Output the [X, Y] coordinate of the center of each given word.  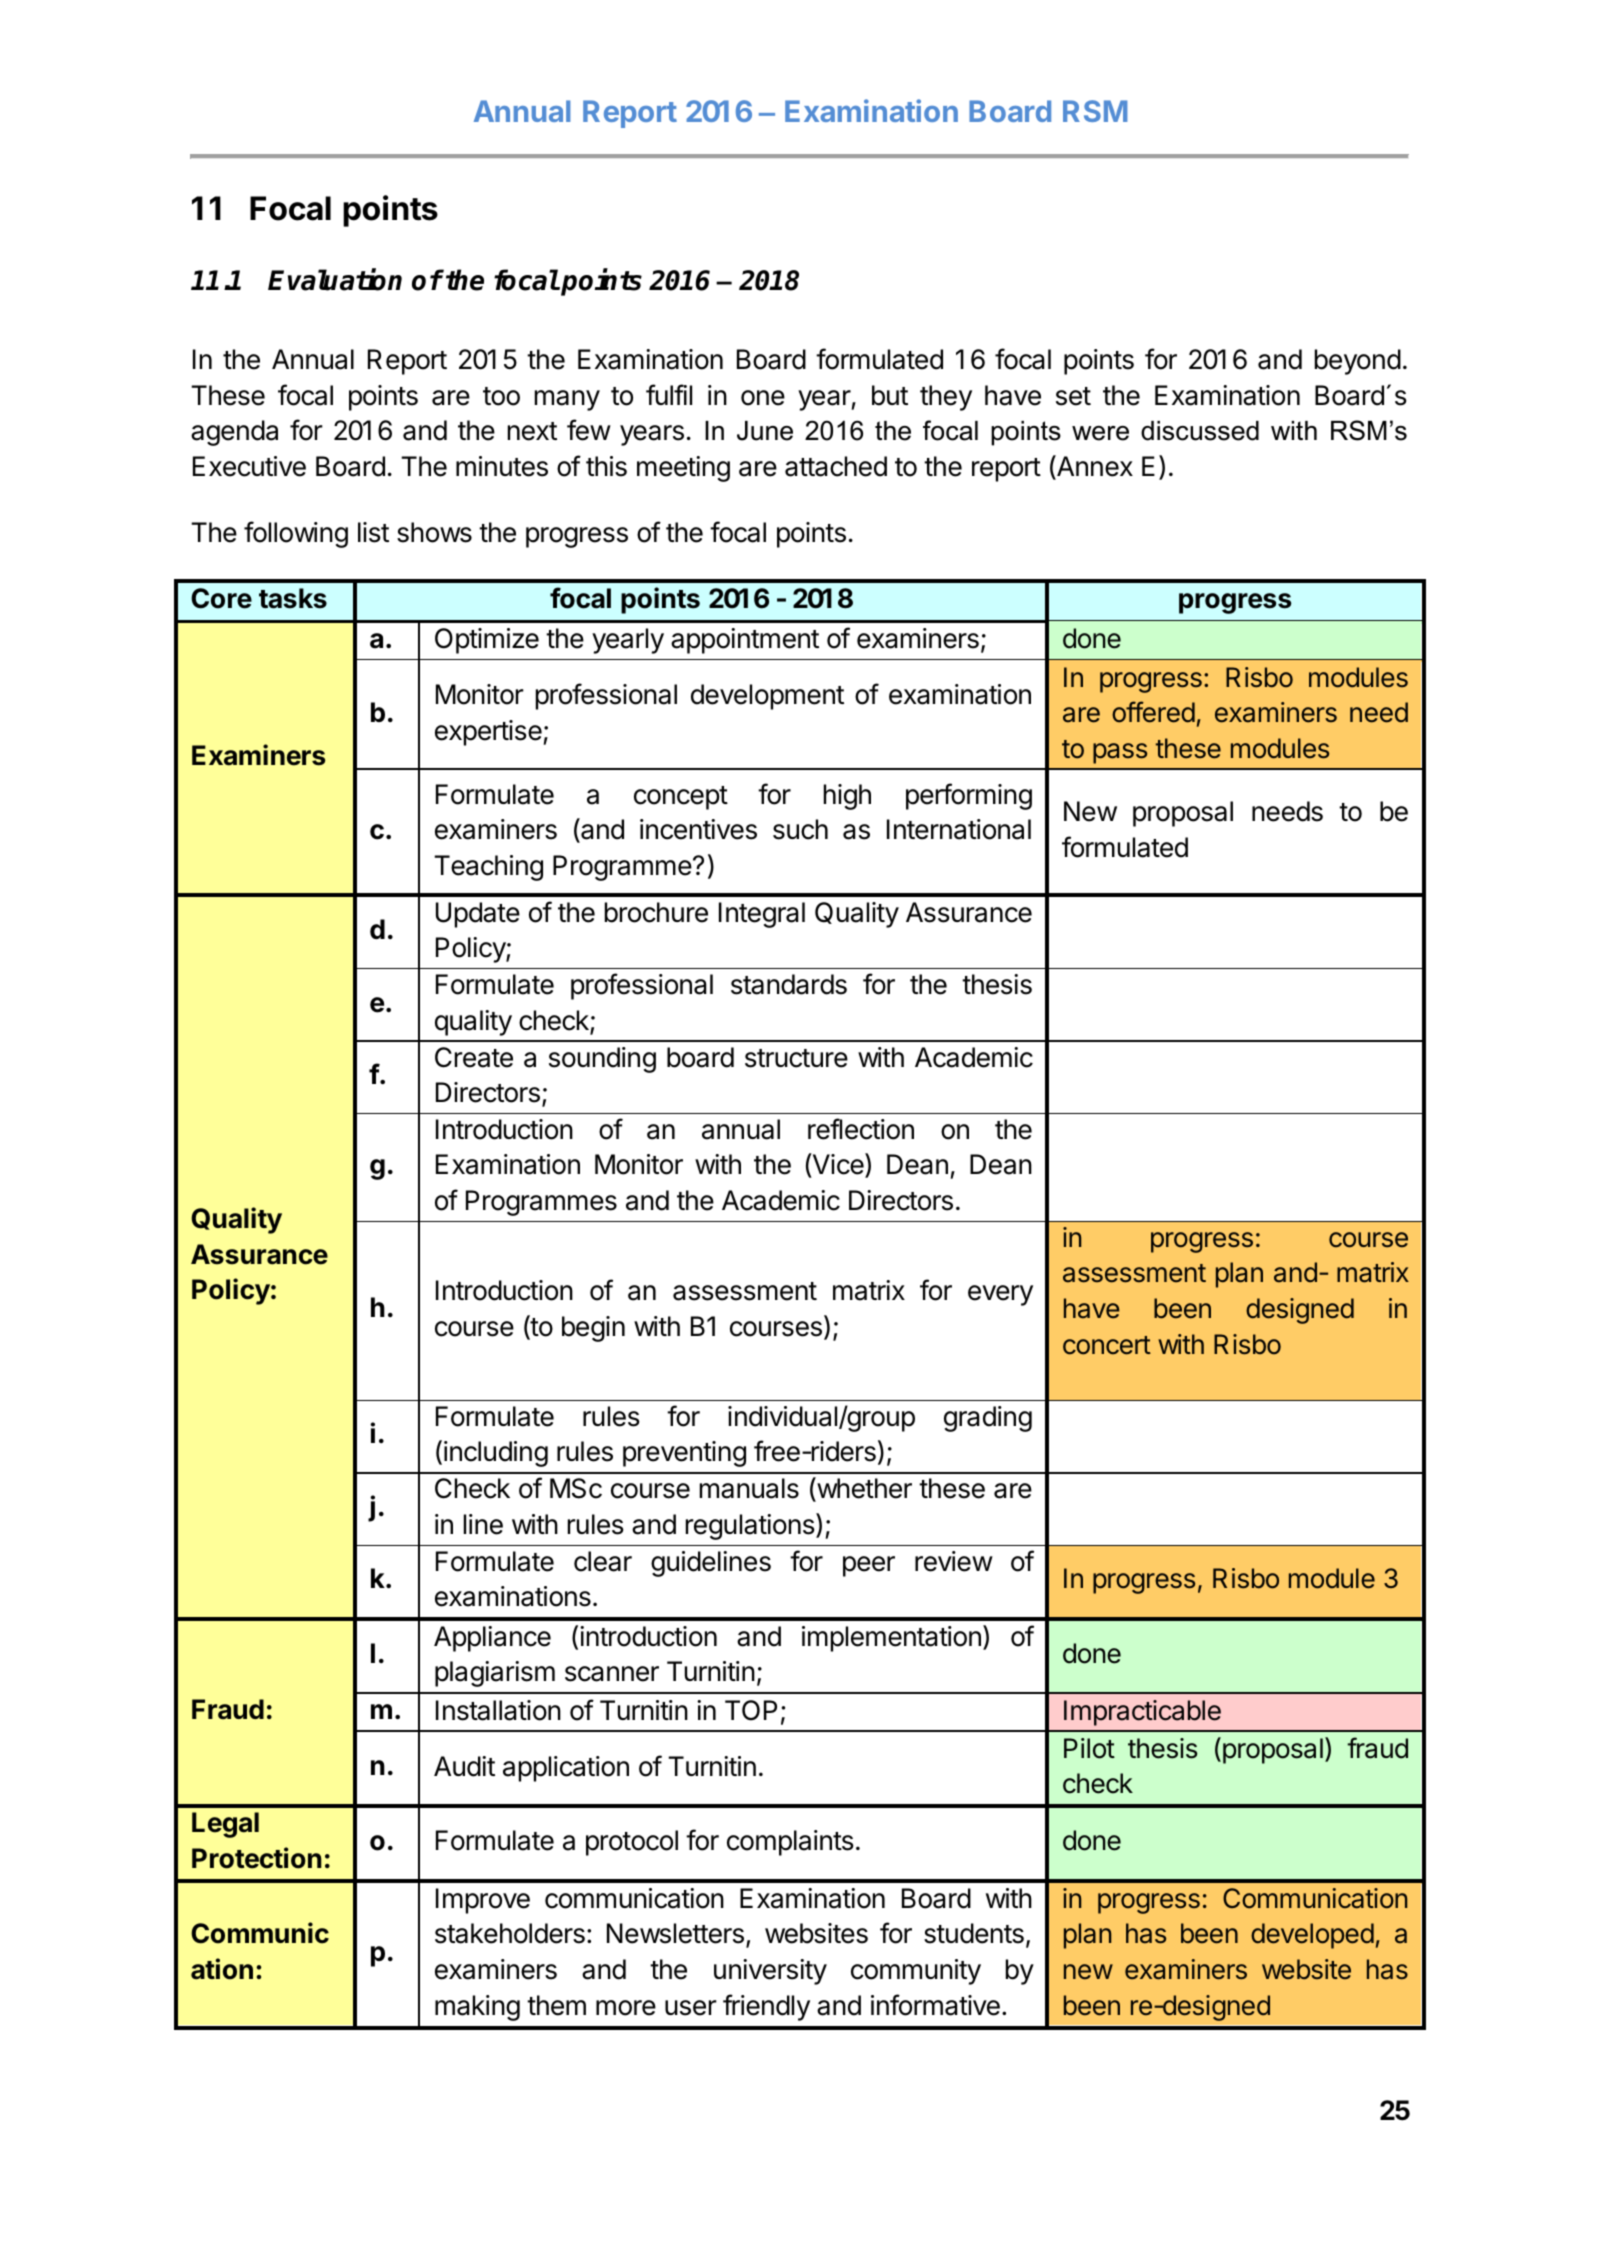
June [765, 431]
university [770, 1972]
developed [1312, 1936]
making [477, 2008]
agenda [234, 433]
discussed [1200, 431]
